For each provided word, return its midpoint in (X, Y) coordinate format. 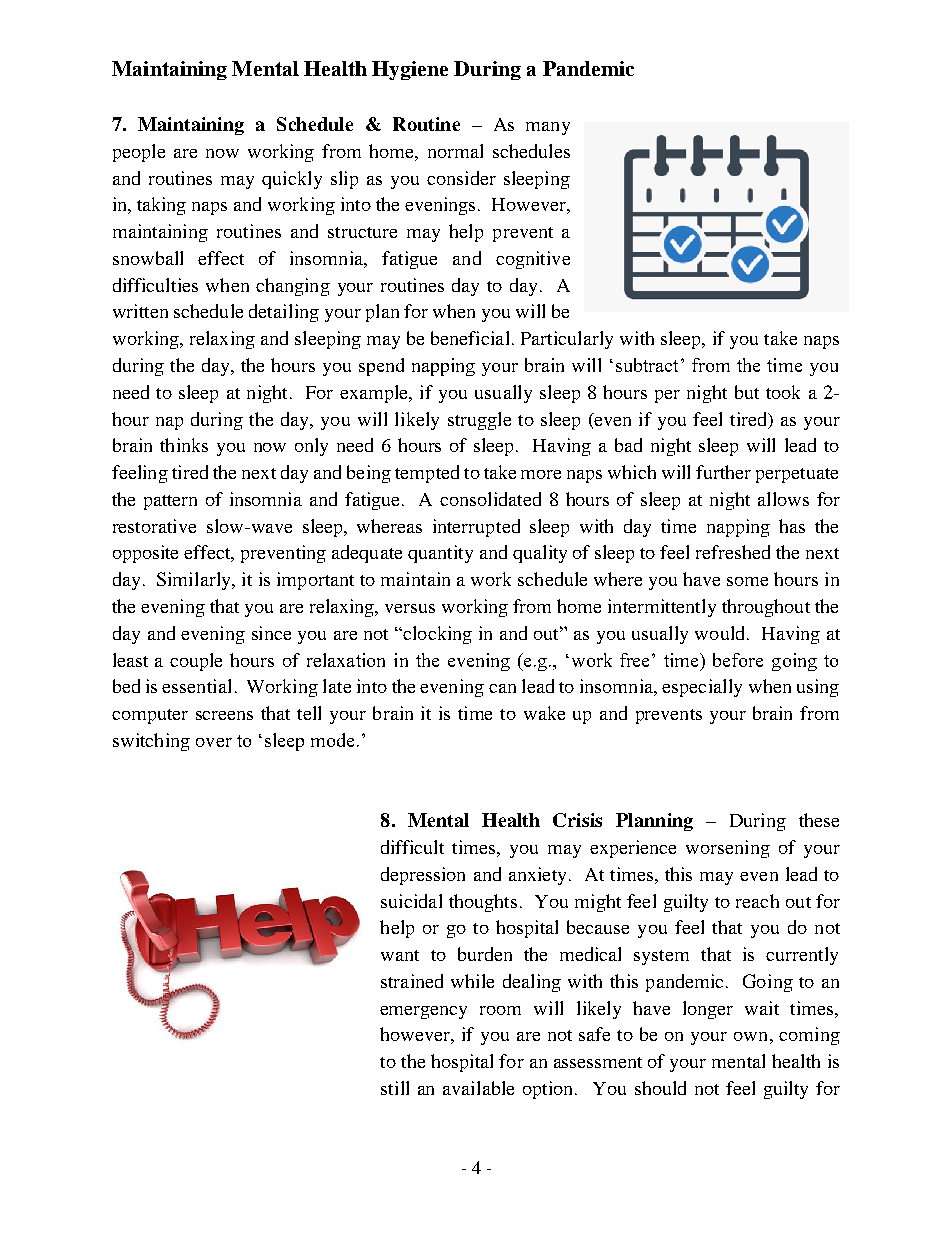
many (548, 128)
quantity (440, 554)
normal (455, 151)
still (395, 1088)
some (747, 581)
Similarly (195, 581)
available (478, 1088)
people (139, 153)
